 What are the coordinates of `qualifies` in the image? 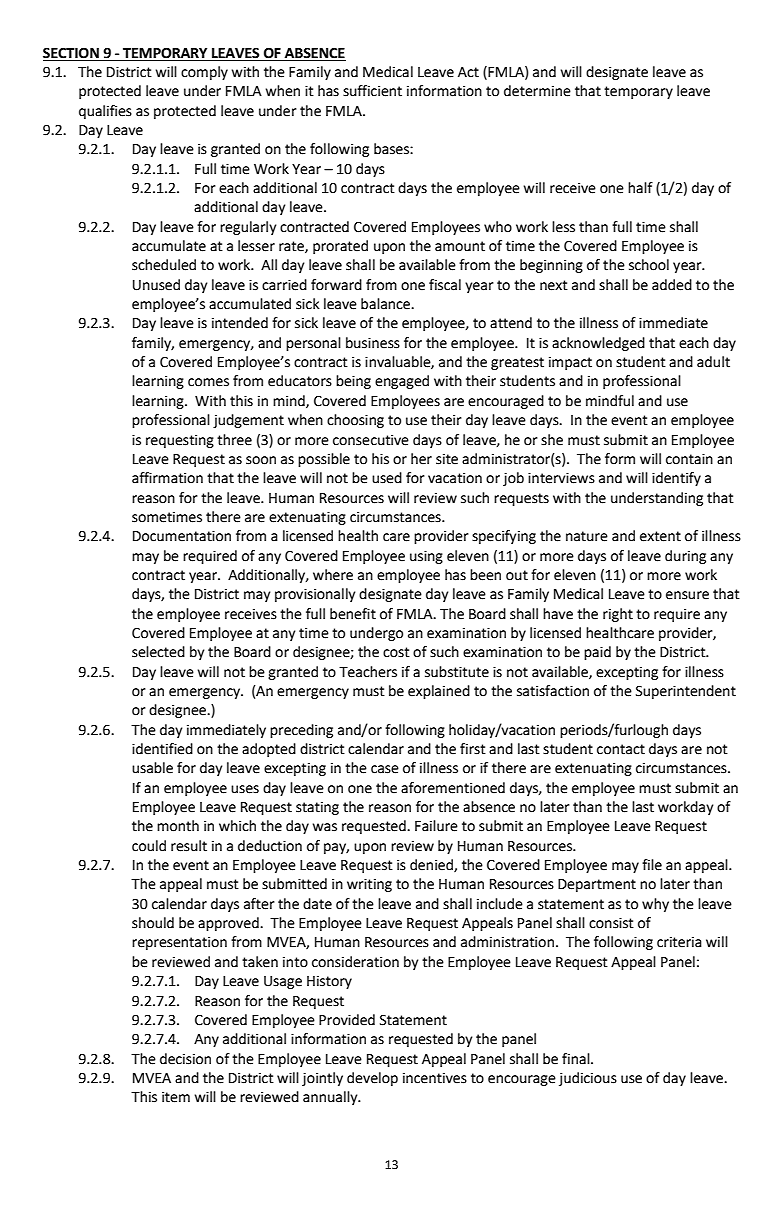 It's located at (105, 112).
